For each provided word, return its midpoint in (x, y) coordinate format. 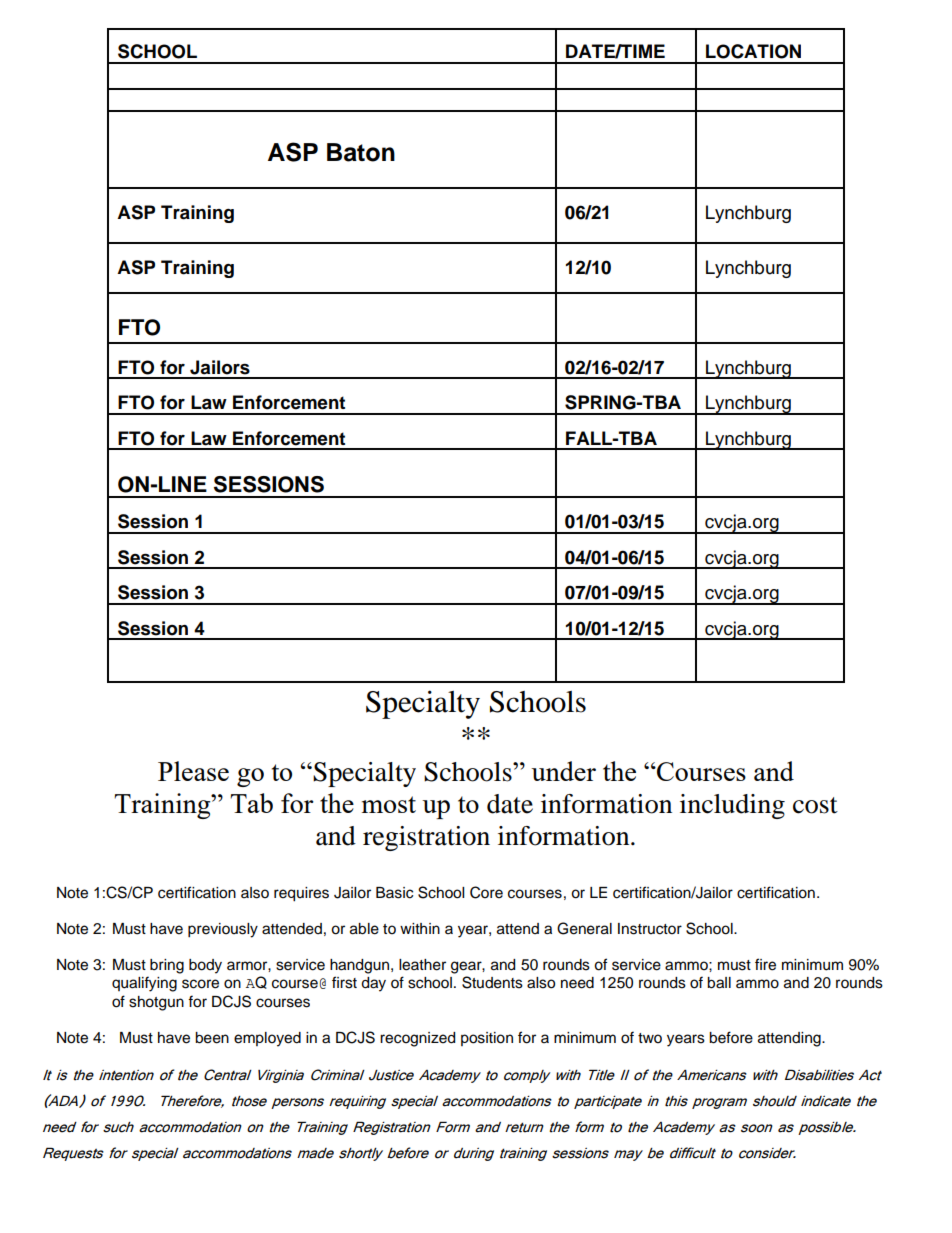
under (563, 771)
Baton (361, 152)
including (732, 806)
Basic (394, 893)
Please (193, 771)
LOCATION (753, 51)
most (389, 804)
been (212, 1038)
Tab (251, 803)
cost (815, 805)
